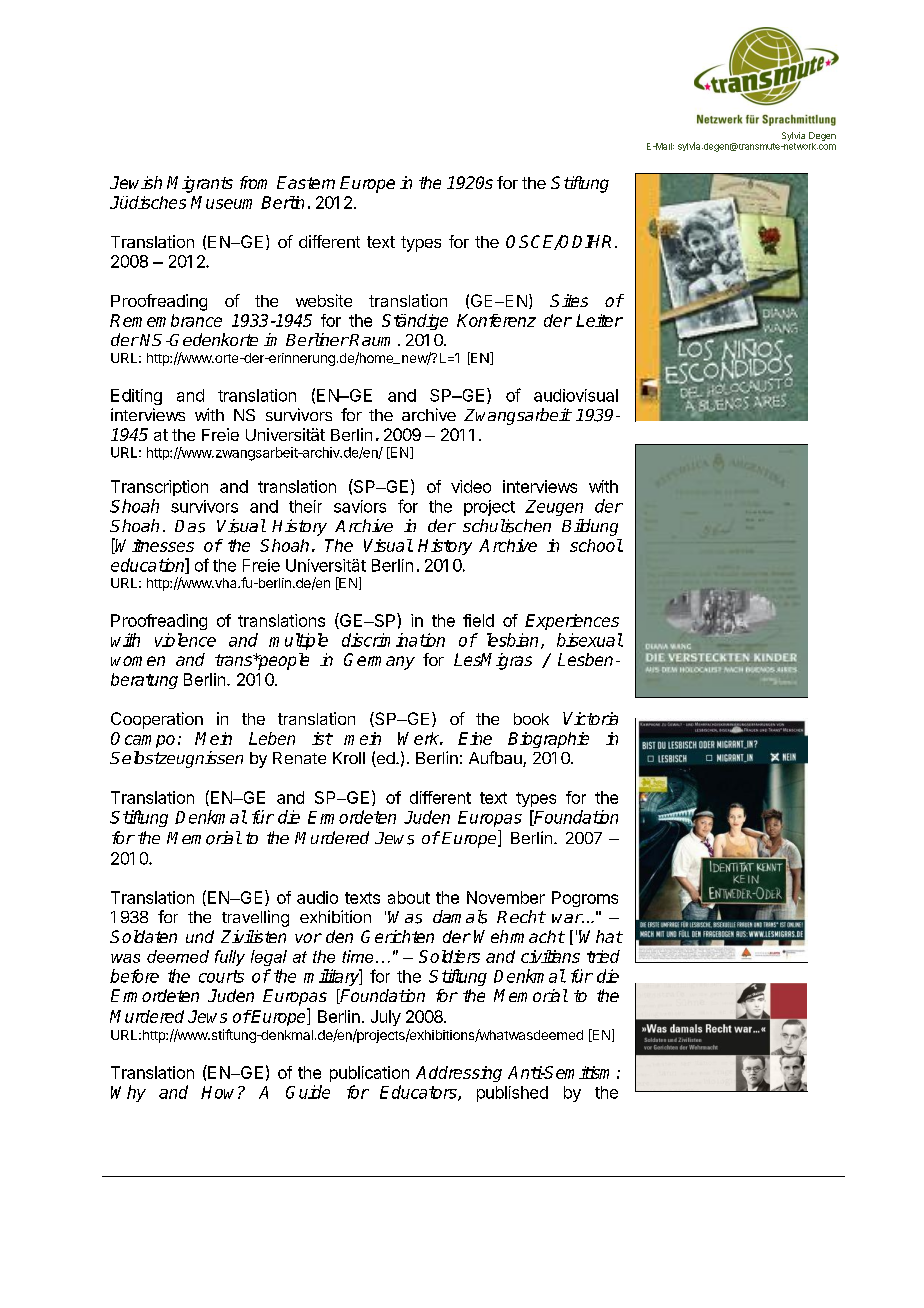 The width and height of the document is (924, 1308). I want to click on publication, so click(369, 1074).
